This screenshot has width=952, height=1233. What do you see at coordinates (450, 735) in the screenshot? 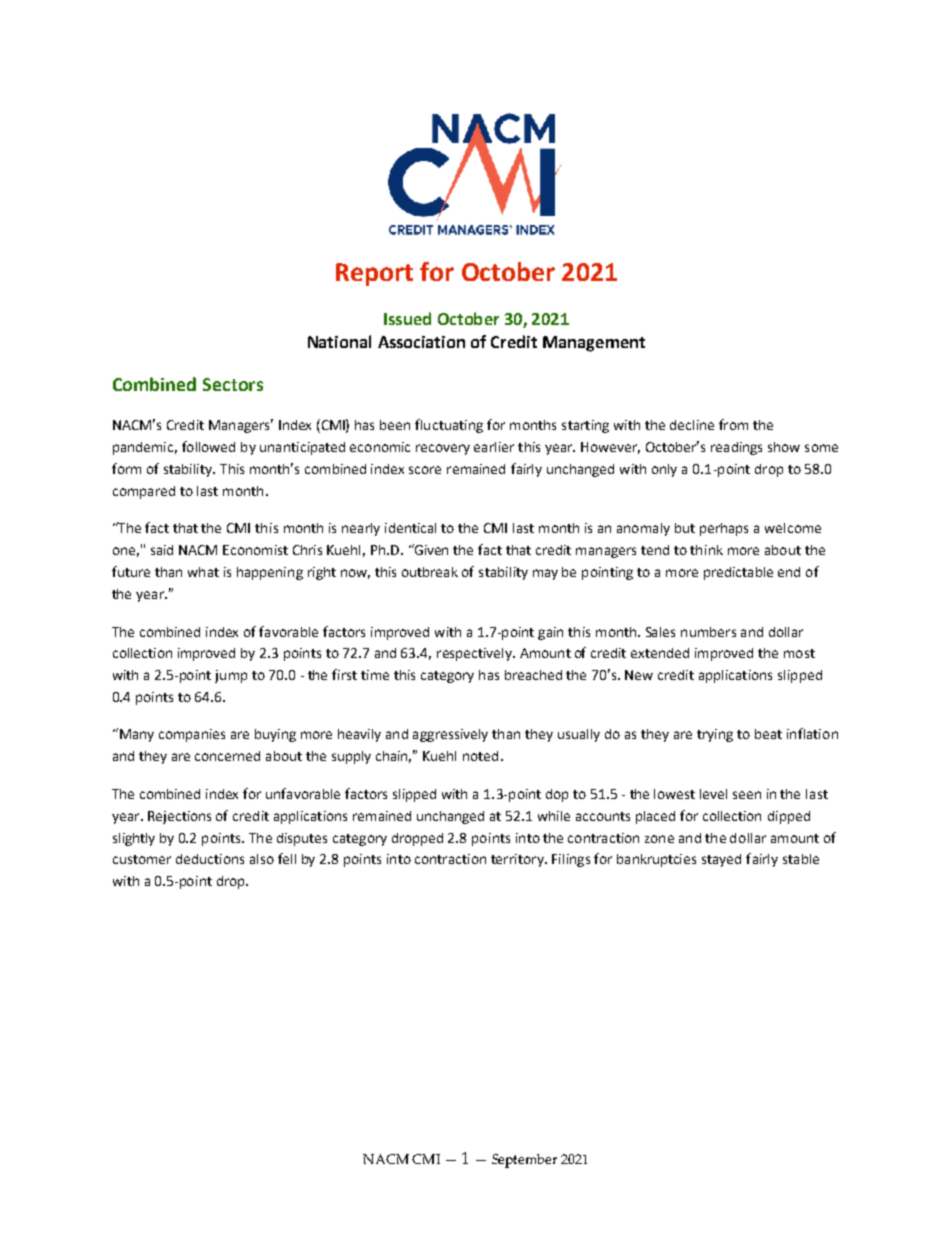
I see `aggressively` at bounding box center [450, 735].
